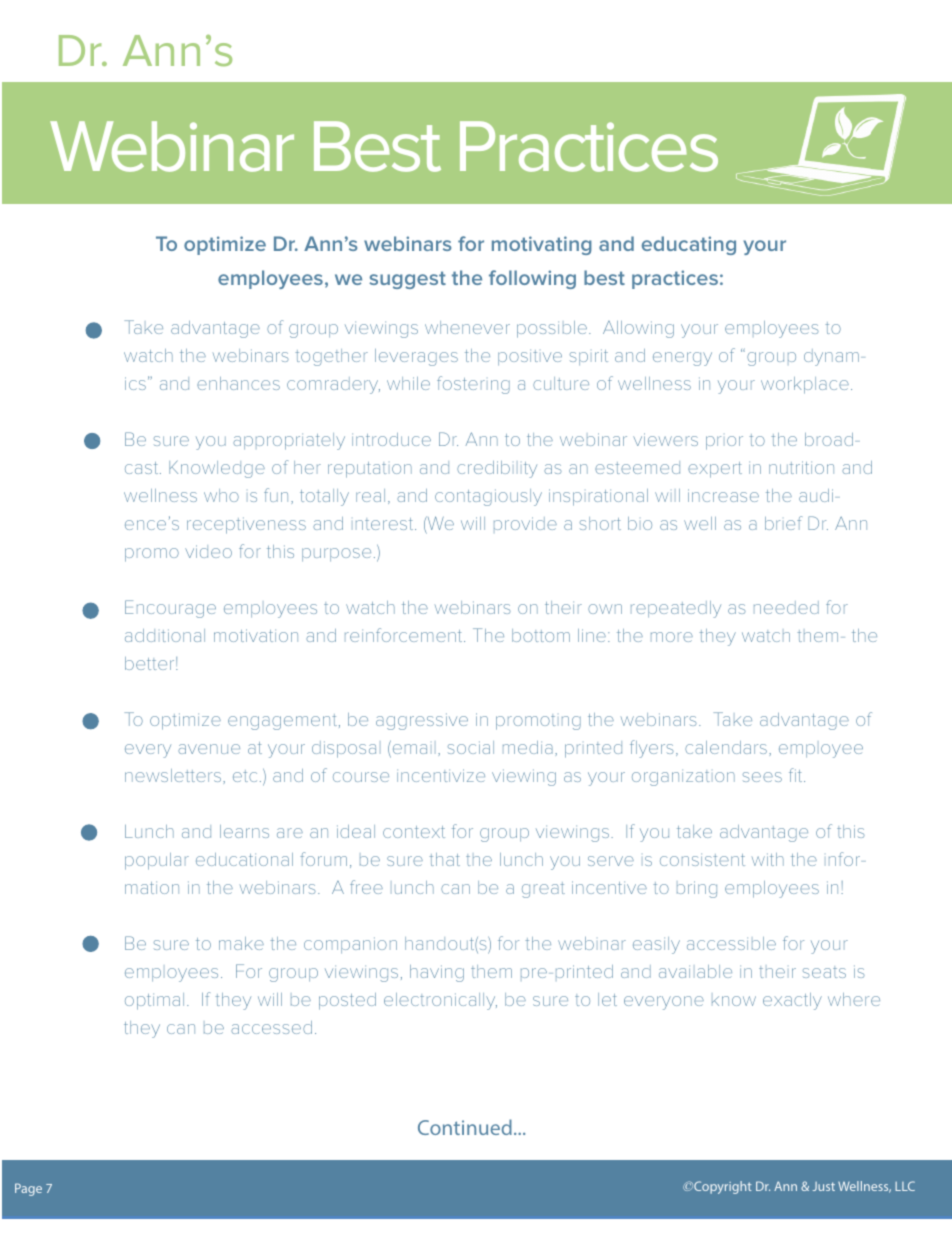  What do you see at coordinates (689, 245) in the screenshot?
I see `educating` at bounding box center [689, 245].
